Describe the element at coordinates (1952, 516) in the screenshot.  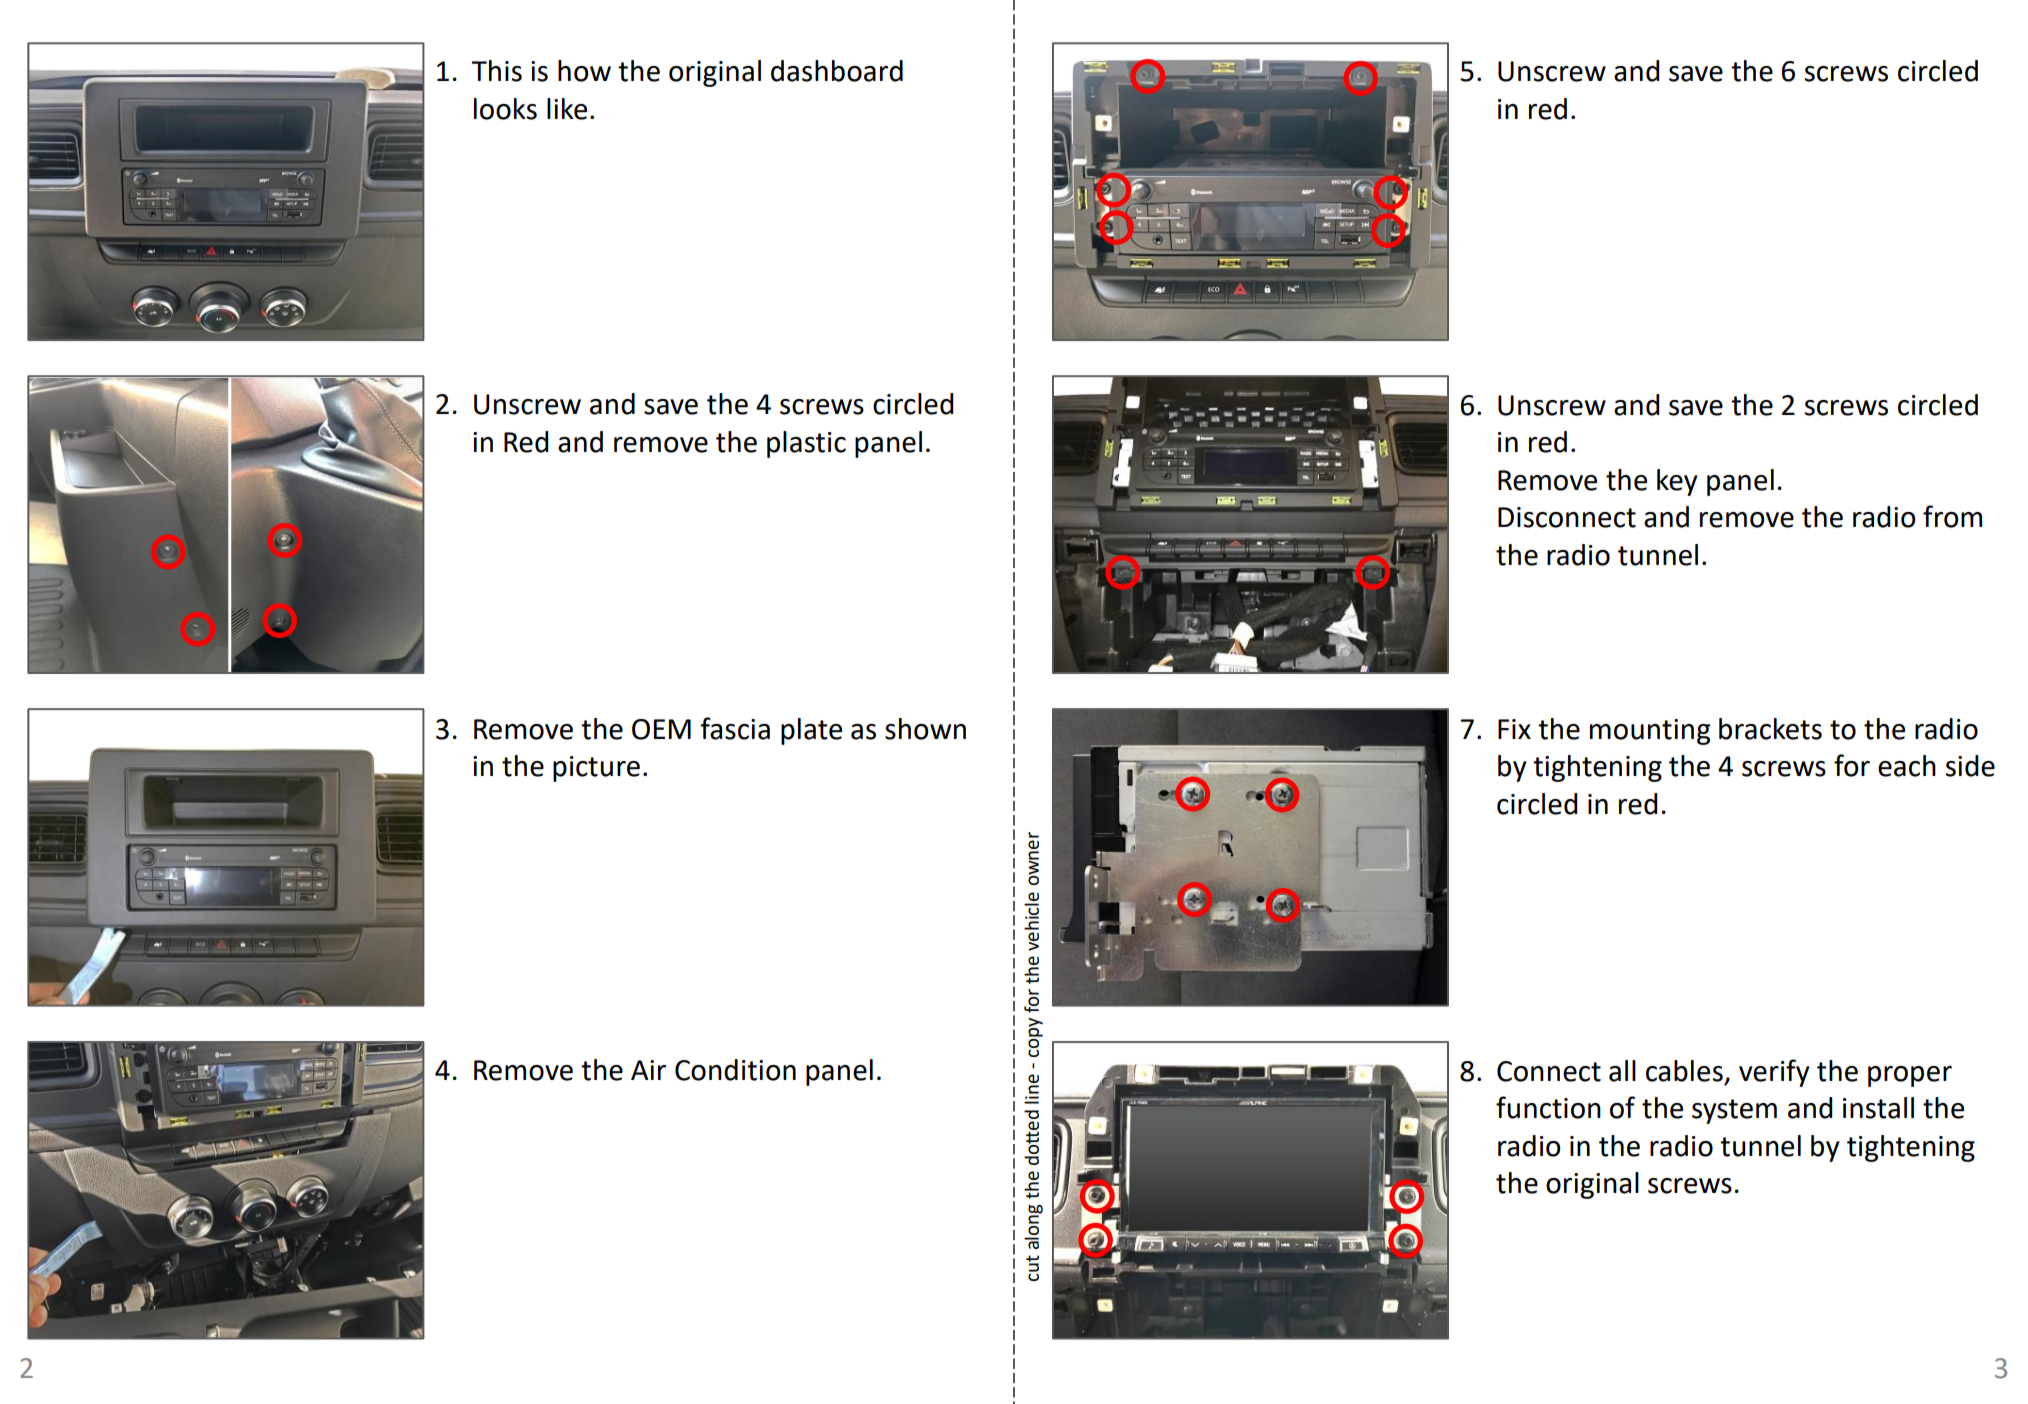
I see `from` at that location.
